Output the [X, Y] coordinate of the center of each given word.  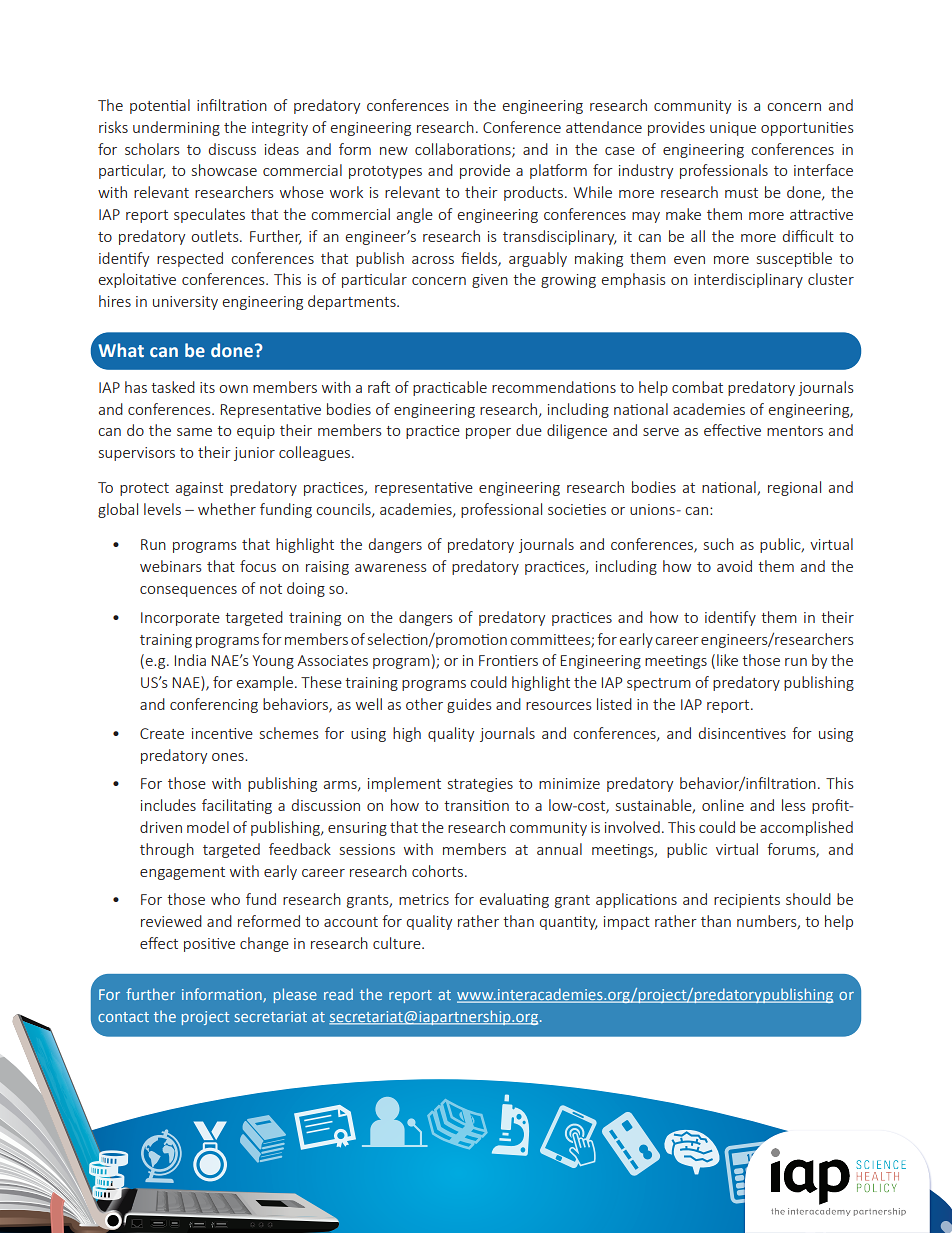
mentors [795, 431]
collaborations [464, 150]
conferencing [214, 705]
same [194, 432]
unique [733, 129]
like [727, 660]
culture [398, 943]
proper [488, 433]
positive [209, 945]
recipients [747, 901]
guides [469, 705]
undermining [176, 128]
